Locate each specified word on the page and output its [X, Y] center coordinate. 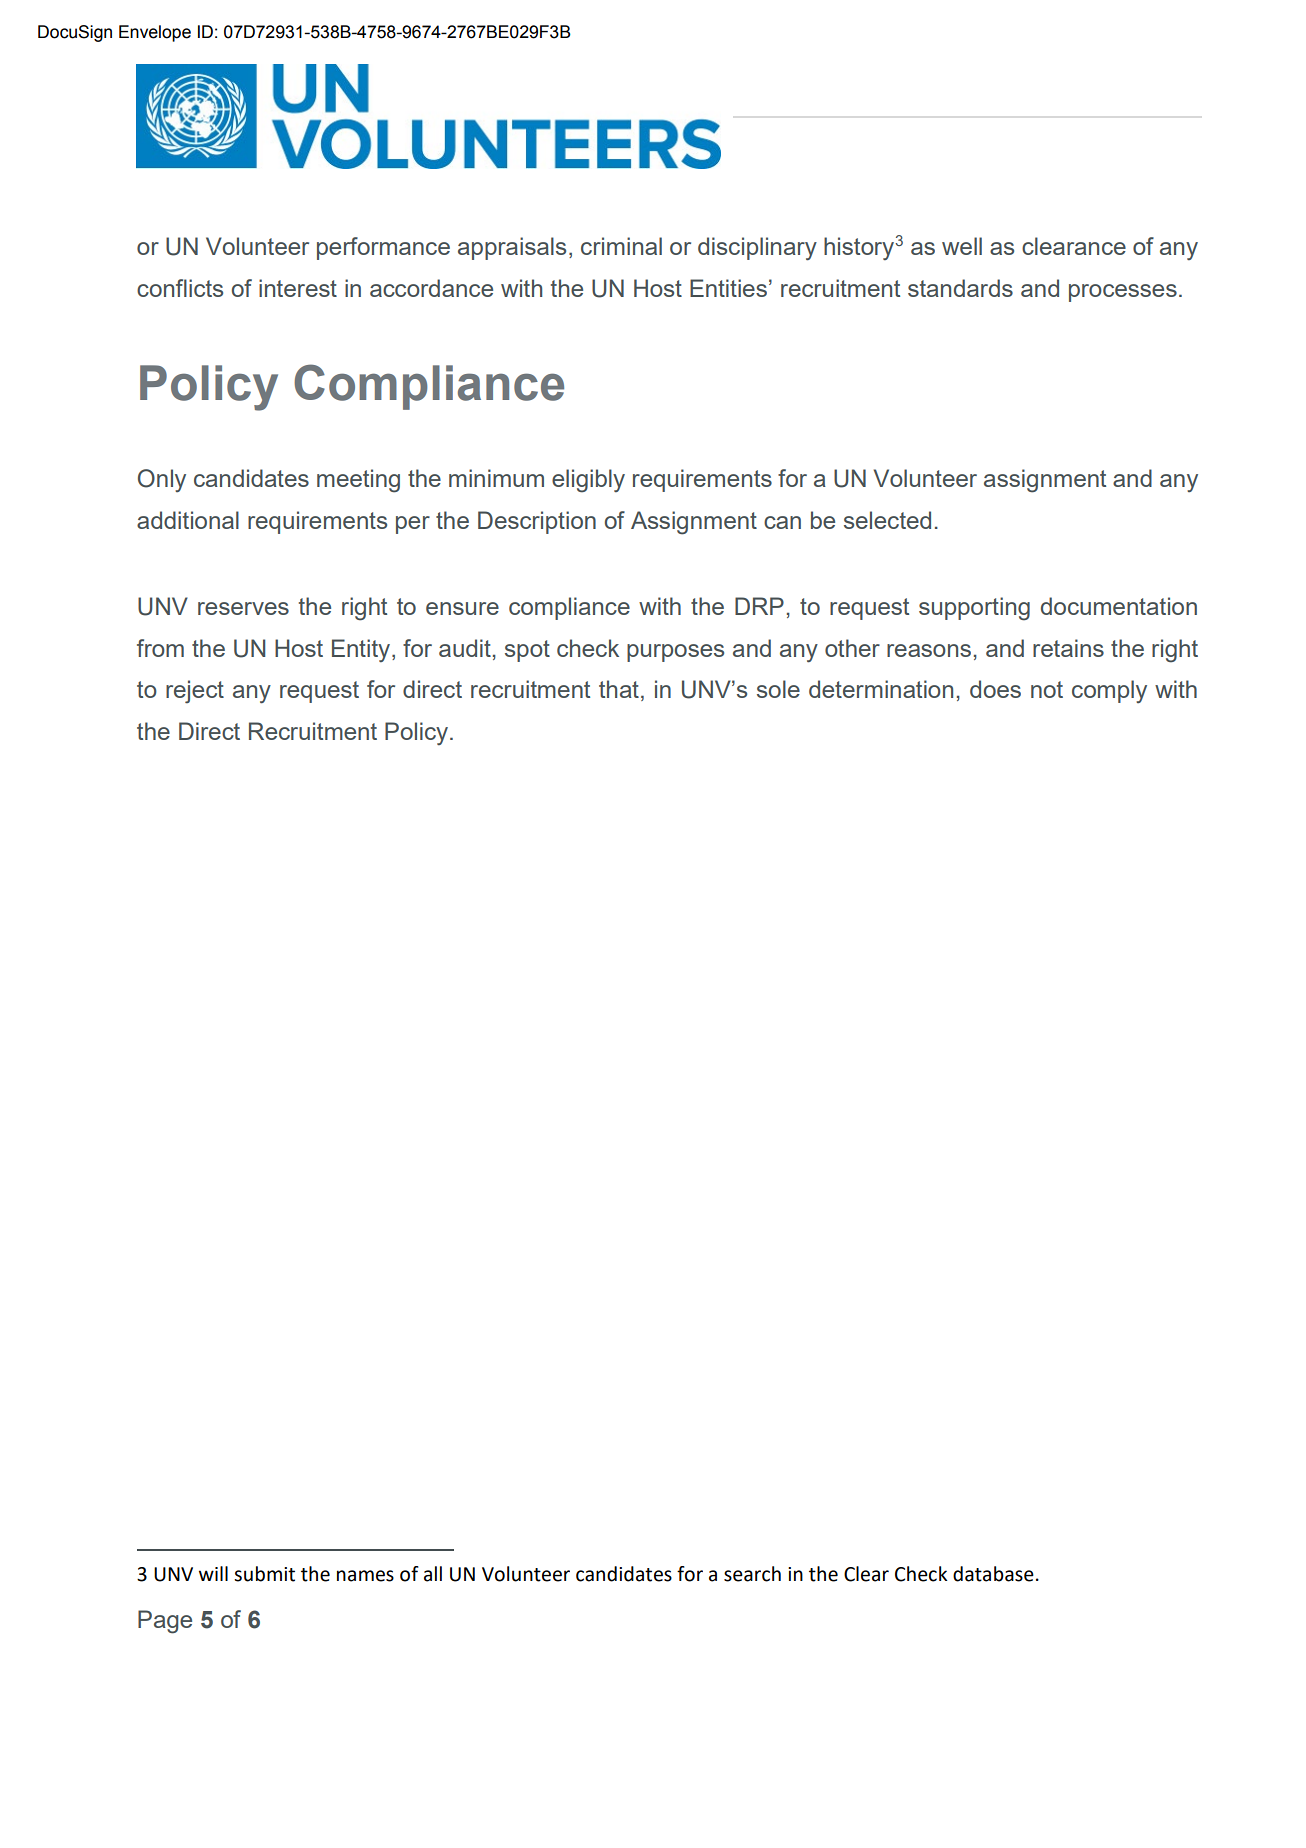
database [993, 1574]
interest [298, 288]
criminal [621, 246]
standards [960, 288]
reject [195, 691]
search [752, 1574]
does [995, 689]
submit [264, 1574]
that [619, 689]
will [213, 1573]
